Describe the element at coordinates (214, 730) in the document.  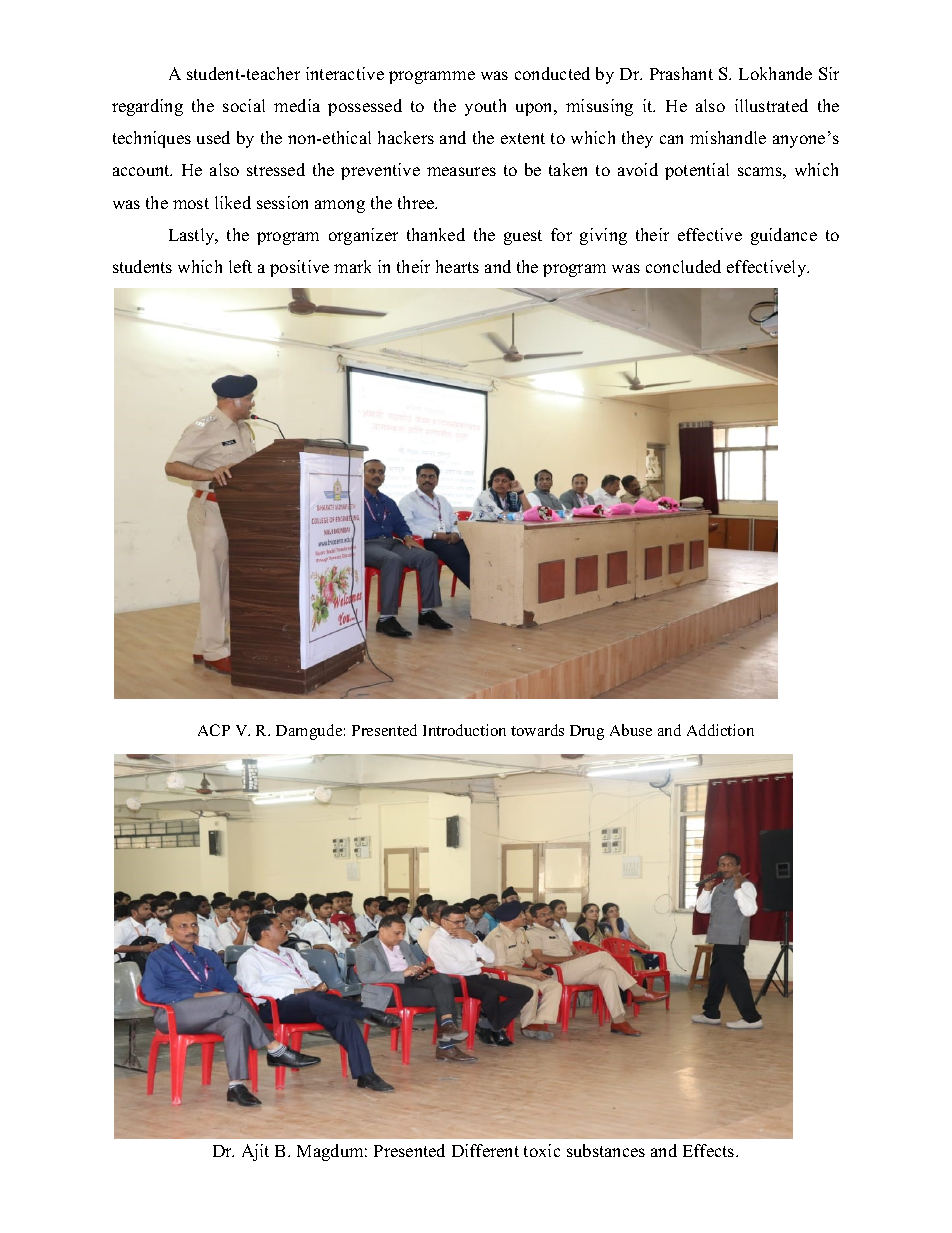
I see `ACP` at that location.
